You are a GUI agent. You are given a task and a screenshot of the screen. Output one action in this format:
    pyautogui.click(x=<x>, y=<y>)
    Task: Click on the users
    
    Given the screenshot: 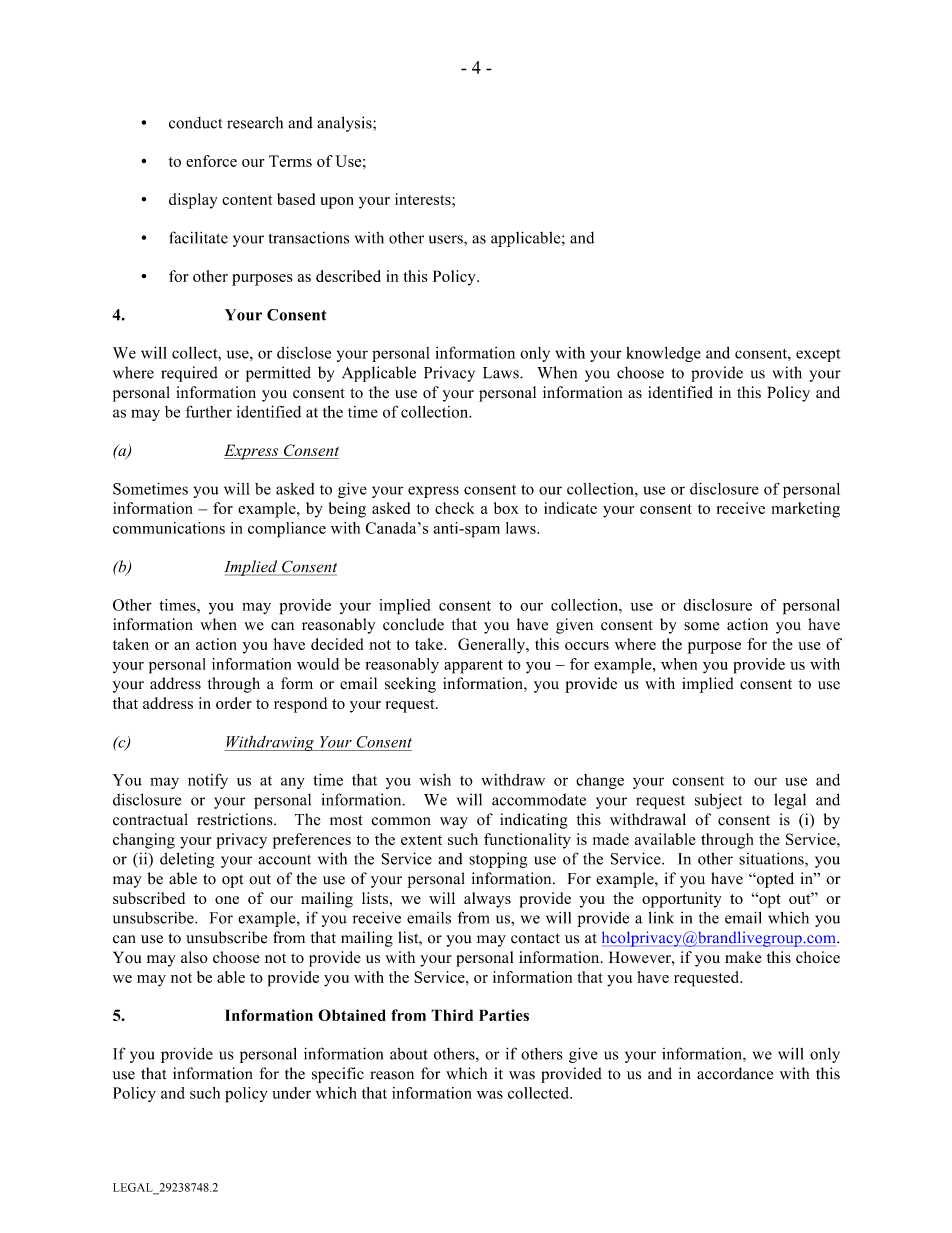 What is the action you would take?
    pyautogui.click(x=447, y=239)
